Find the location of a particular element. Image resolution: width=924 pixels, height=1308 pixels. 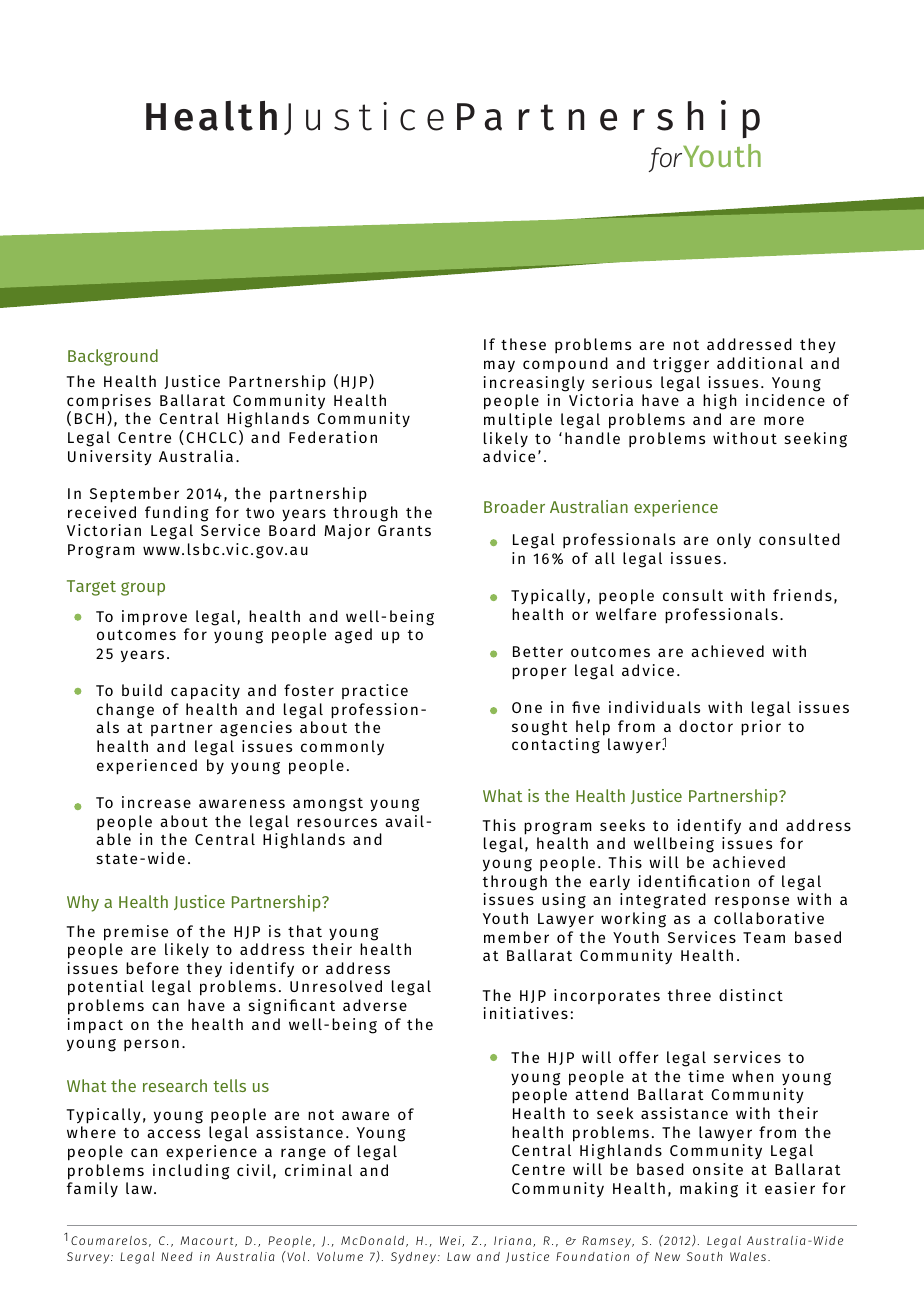

group is located at coordinates (143, 589).
